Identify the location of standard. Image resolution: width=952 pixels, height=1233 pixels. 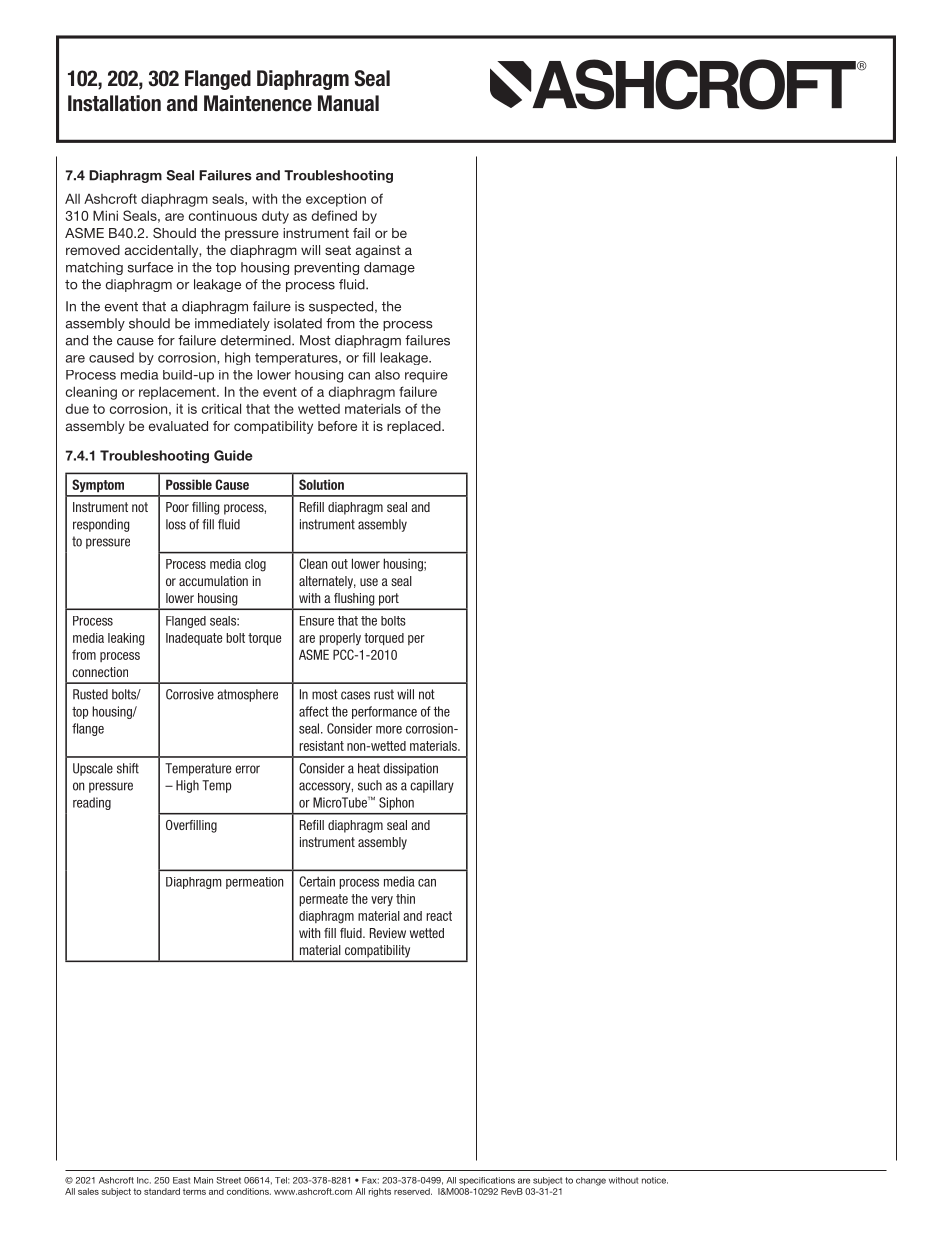
(162, 1191).
